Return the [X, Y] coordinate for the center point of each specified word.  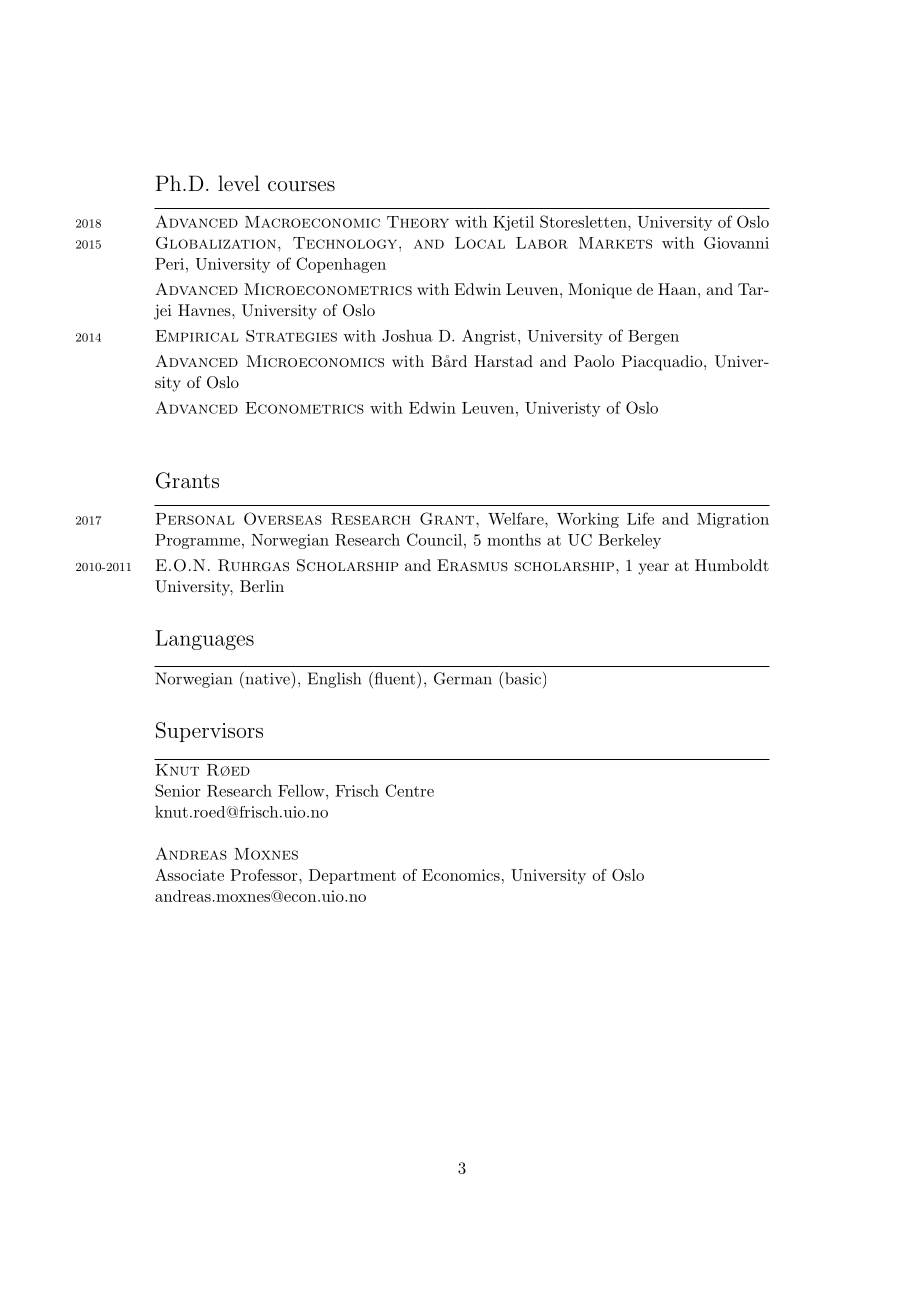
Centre [409, 790]
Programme [199, 541]
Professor [265, 875]
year [653, 569]
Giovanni [736, 243]
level [239, 183]
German [463, 678]
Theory [418, 222]
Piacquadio [663, 363]
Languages [204, 640]
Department [352, 876]
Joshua [407, 336]
